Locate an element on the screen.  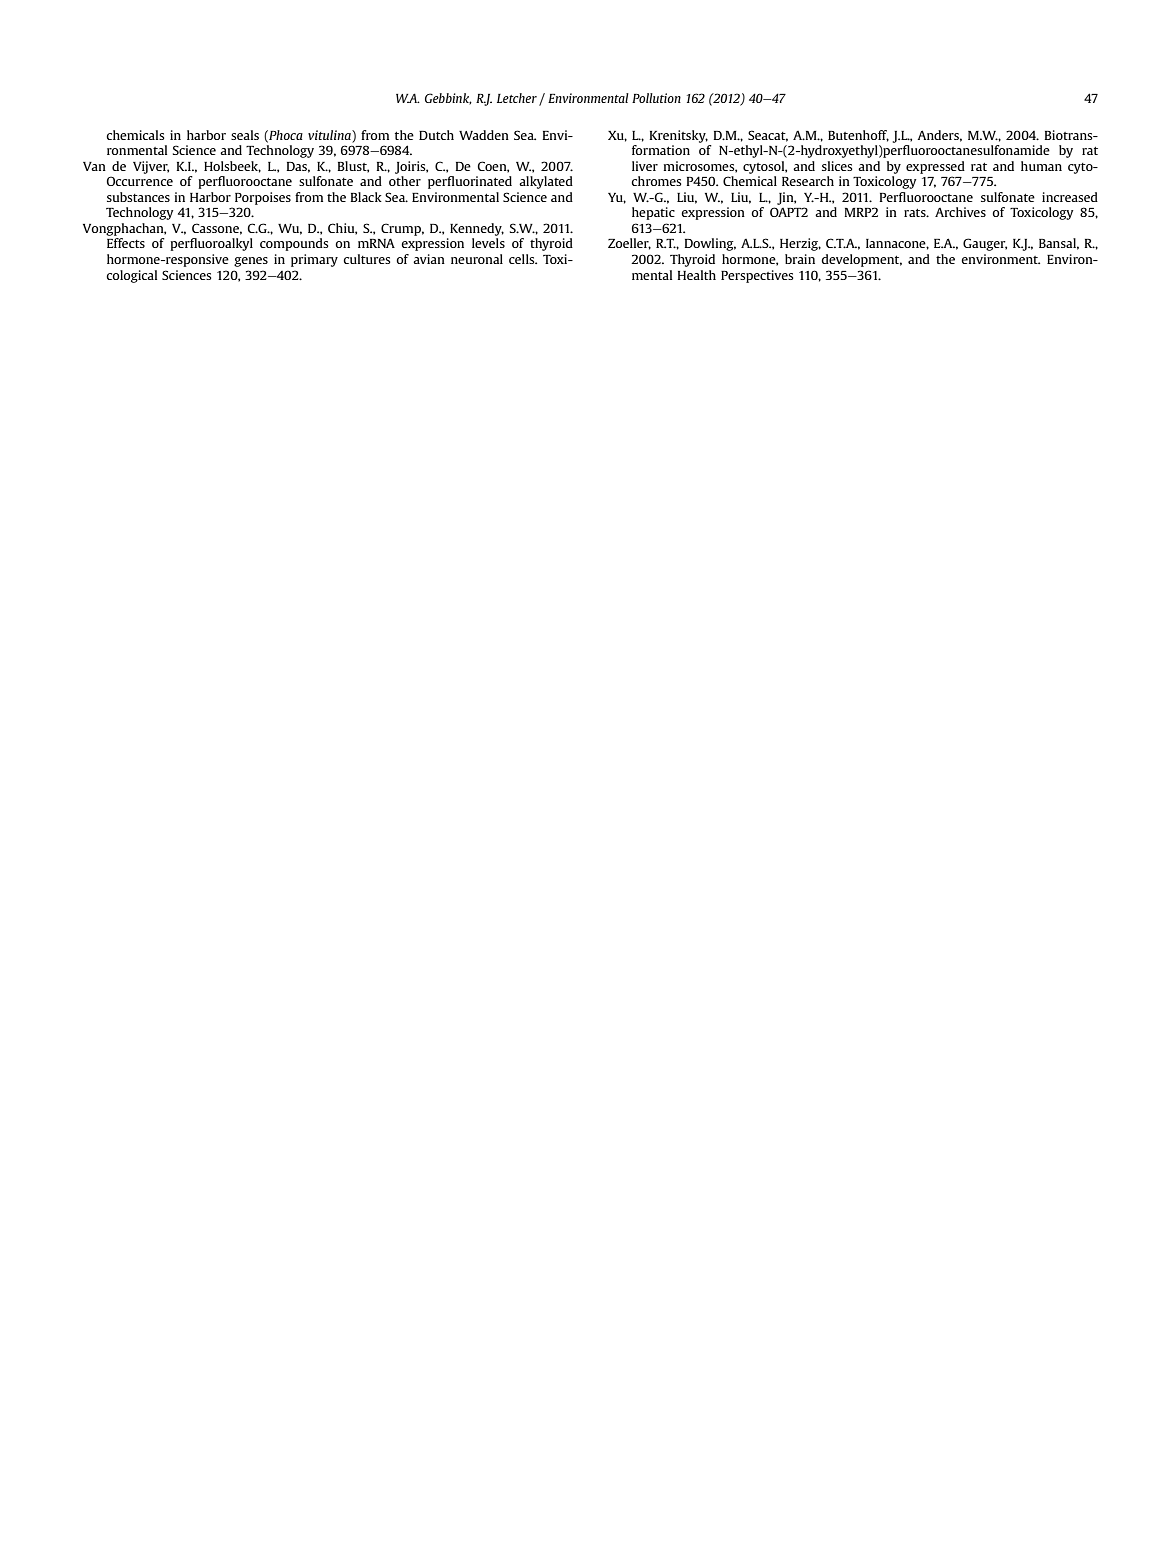
genes is located at coordinates (251, 262).
